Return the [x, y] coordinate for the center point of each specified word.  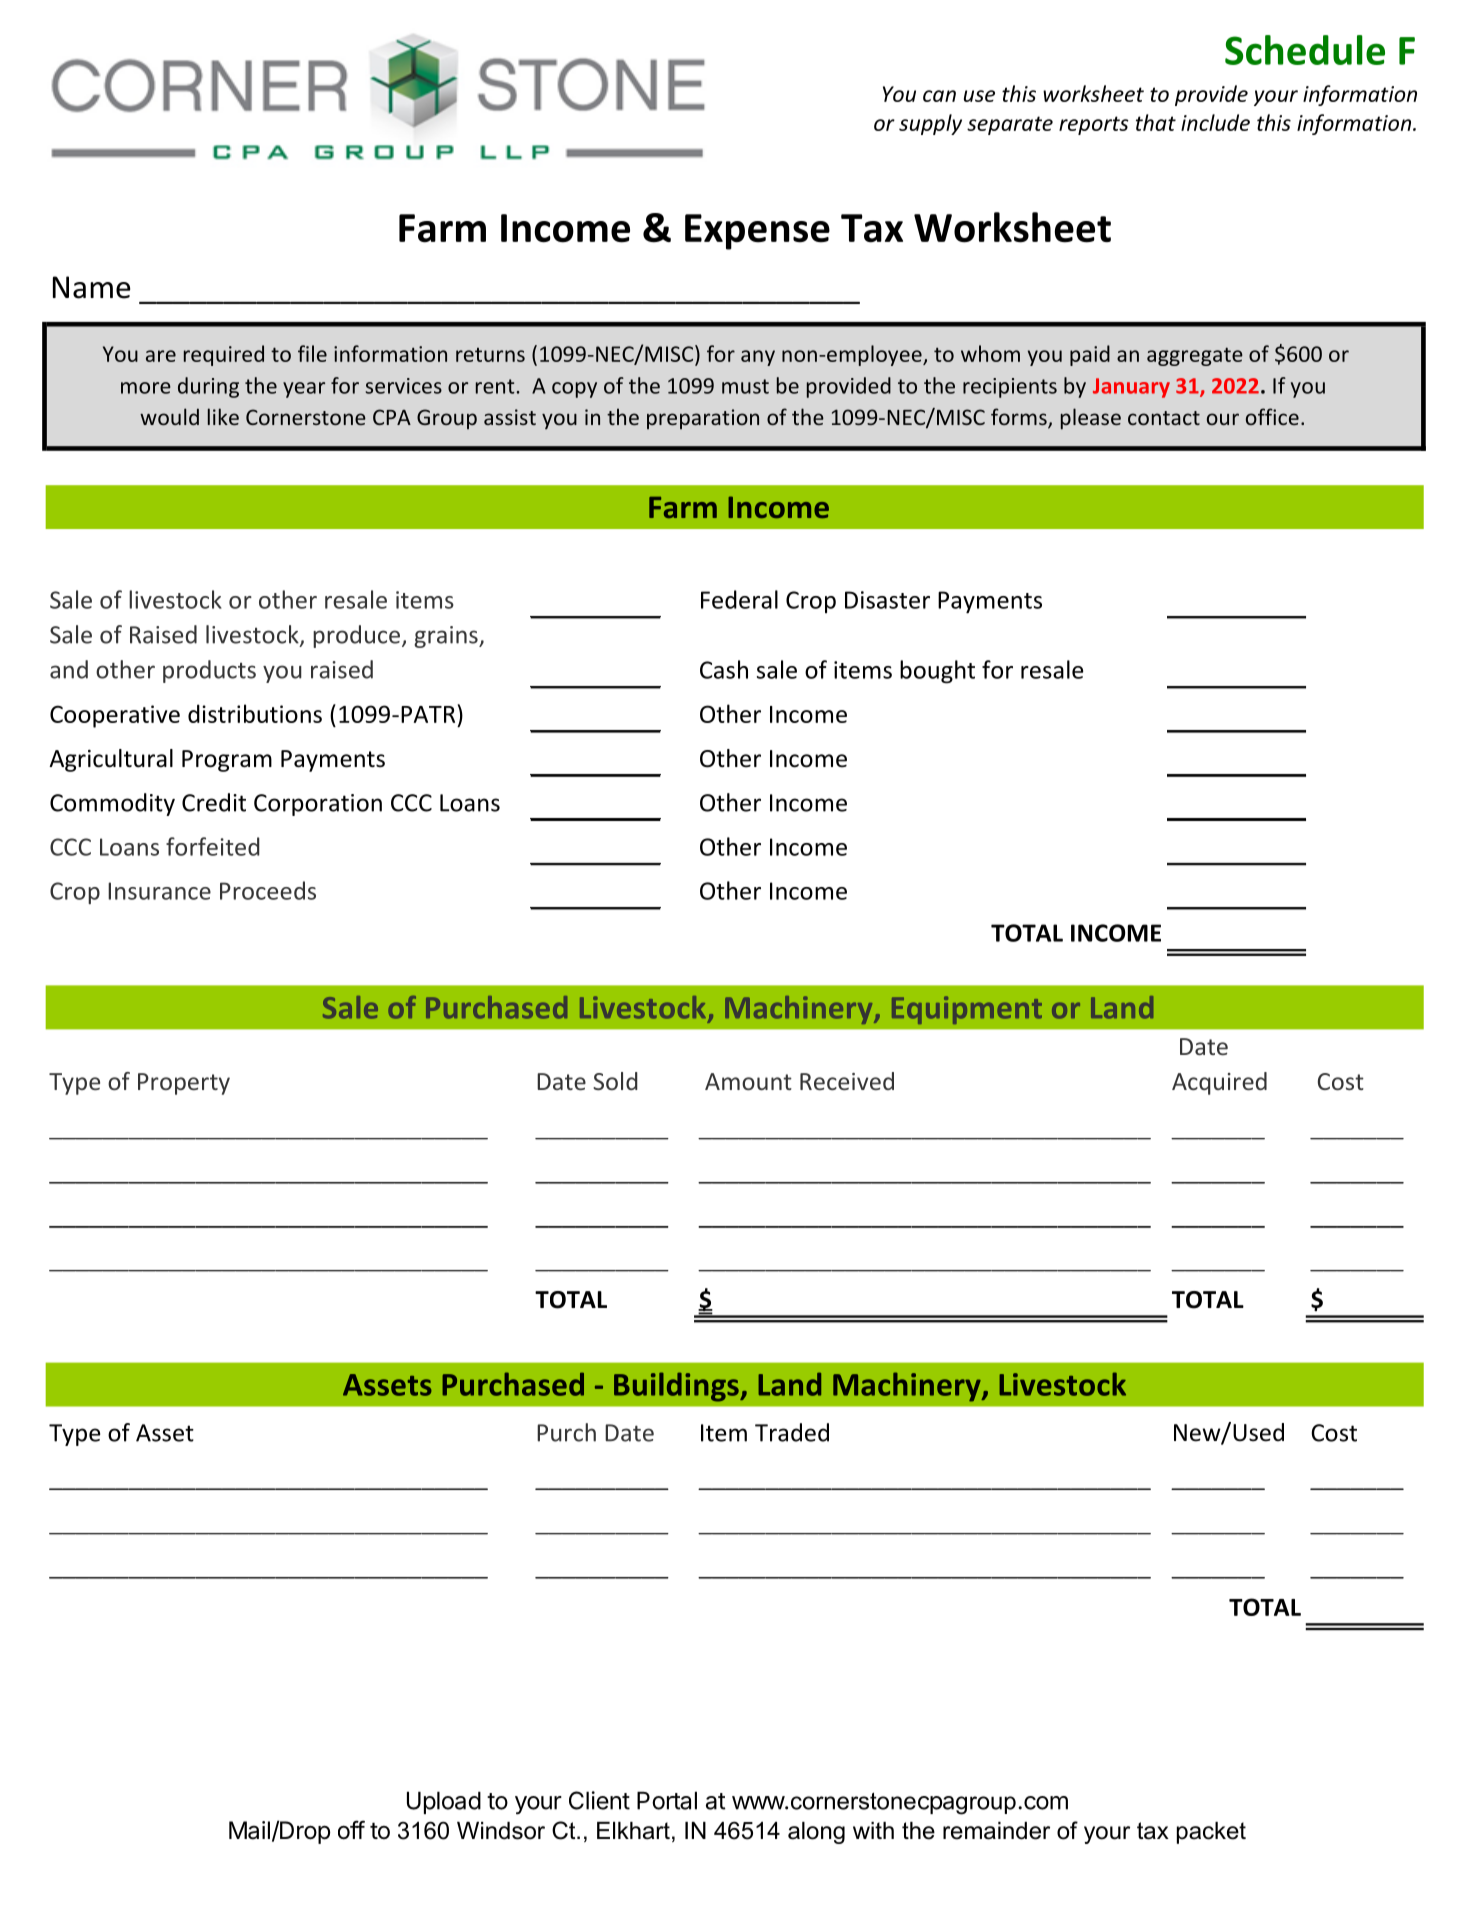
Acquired [1219, 1083]
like [223, 416]
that [1156, 122]
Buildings [677, 1387]
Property [184, 1084]
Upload [444, 1802]
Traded [792, 1432]
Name [91, 287]
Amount [748, 1081]
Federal [739, 599]
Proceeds [268, 890]
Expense [757, 232]
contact [1164, 418]
